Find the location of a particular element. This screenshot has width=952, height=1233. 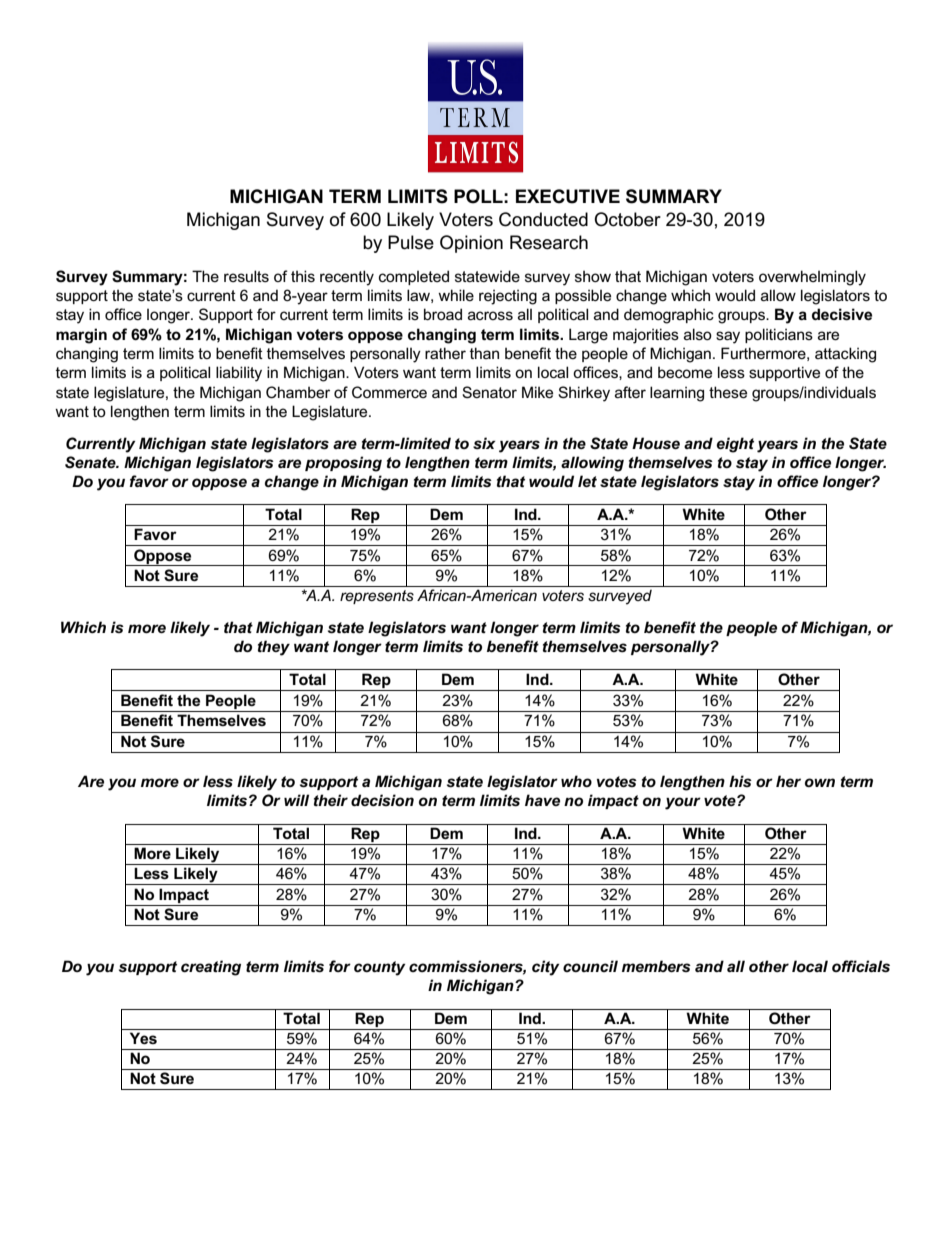

overwhelmingly is located at coordinates (812, 278).
